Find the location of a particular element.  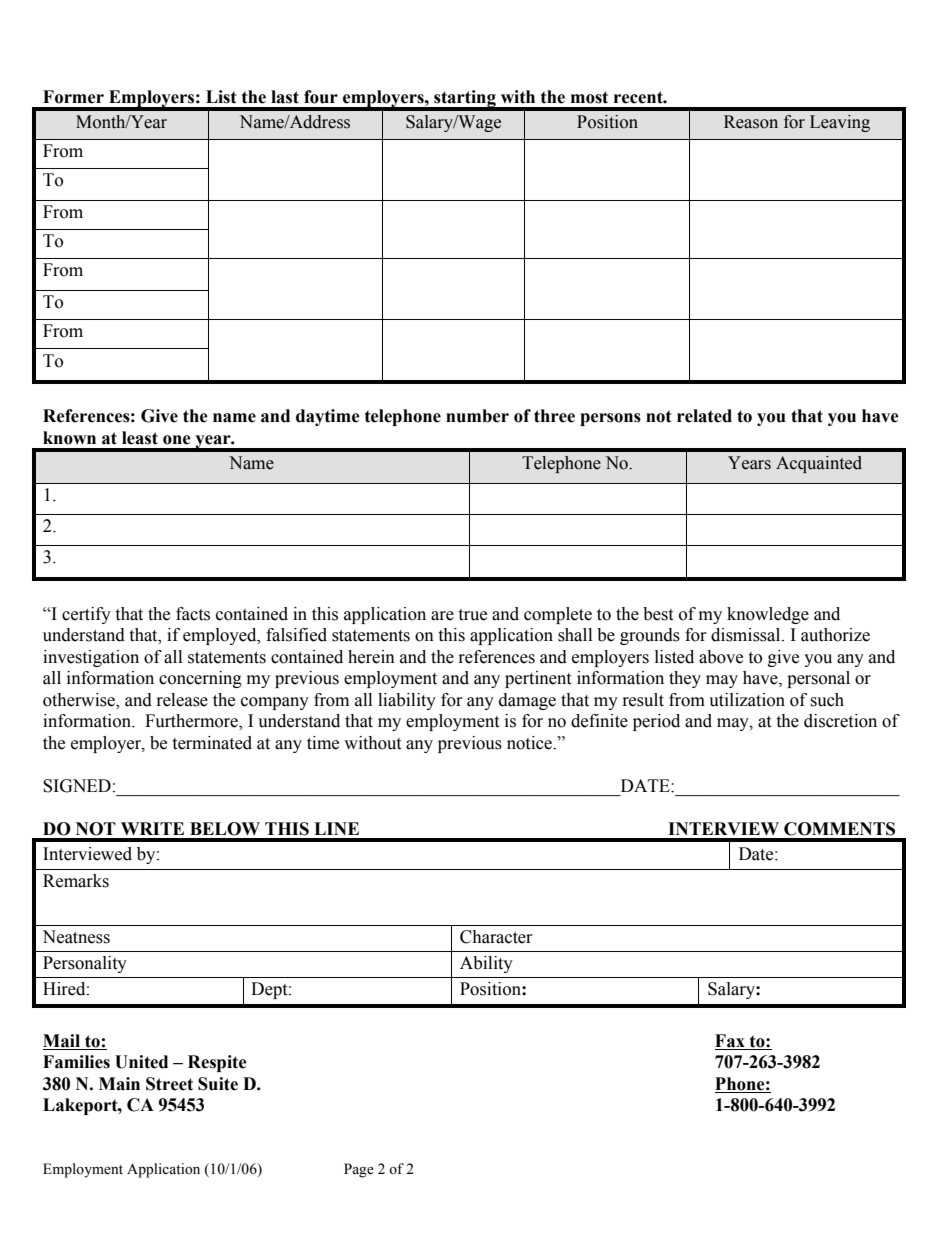

Character is located at coordinates (496, 937).
